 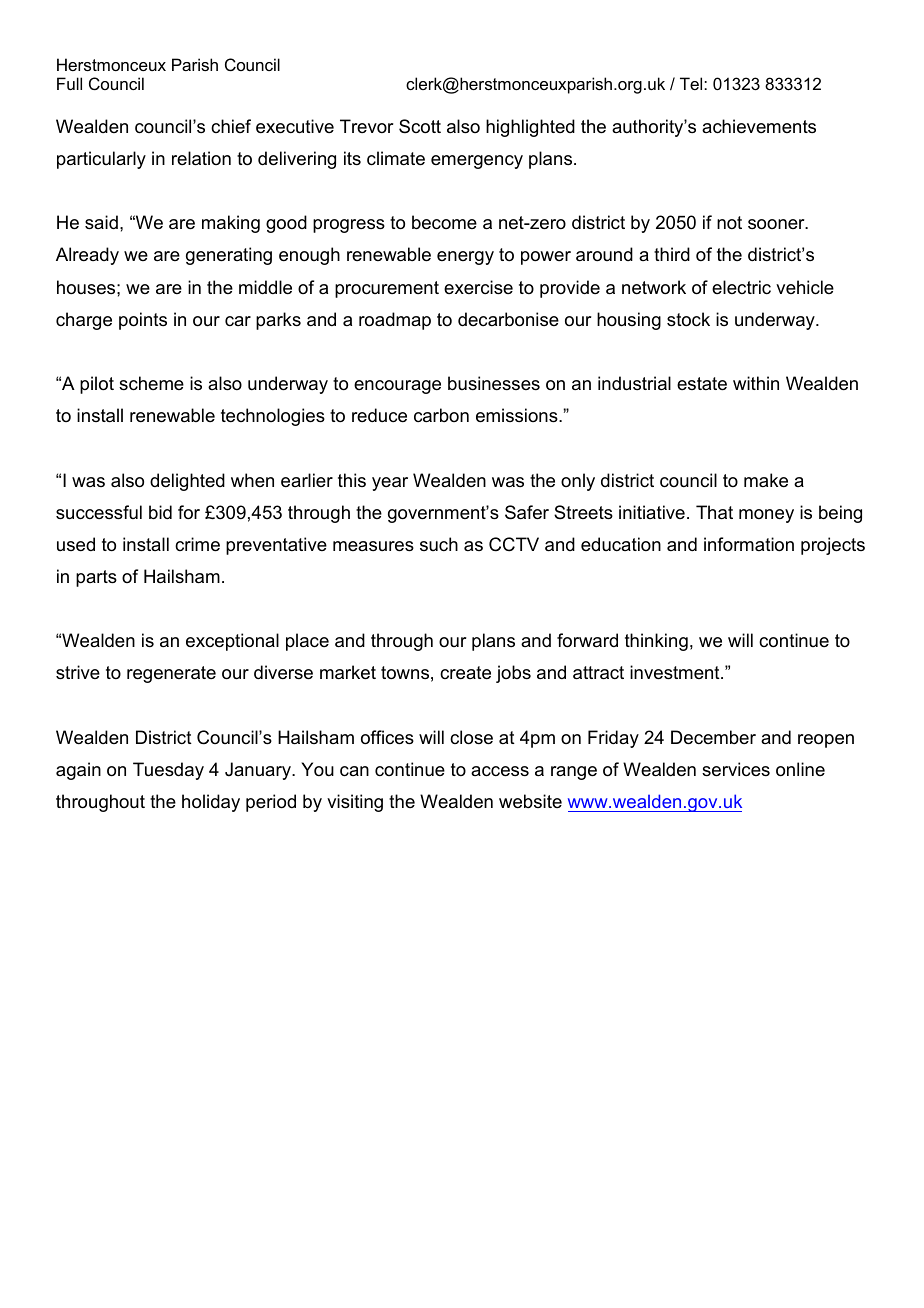 I want to click on chief, so click(x=231, y=126).
